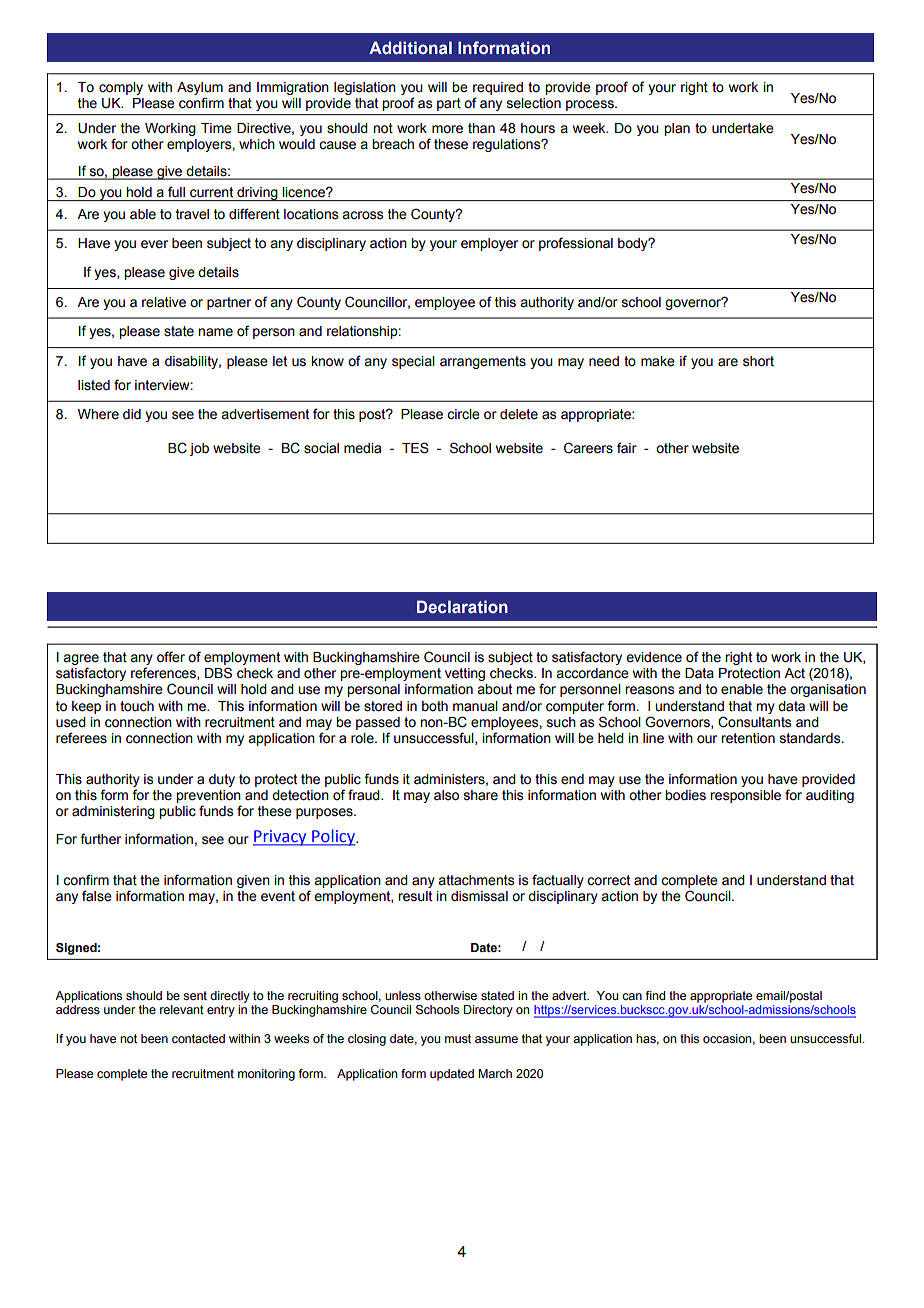 Image resolution: width=924 pixels, height=1308 pixels. What do you see at coordinates (498, 88) in the page?
I see `required` at bounding box center [498, 88].
